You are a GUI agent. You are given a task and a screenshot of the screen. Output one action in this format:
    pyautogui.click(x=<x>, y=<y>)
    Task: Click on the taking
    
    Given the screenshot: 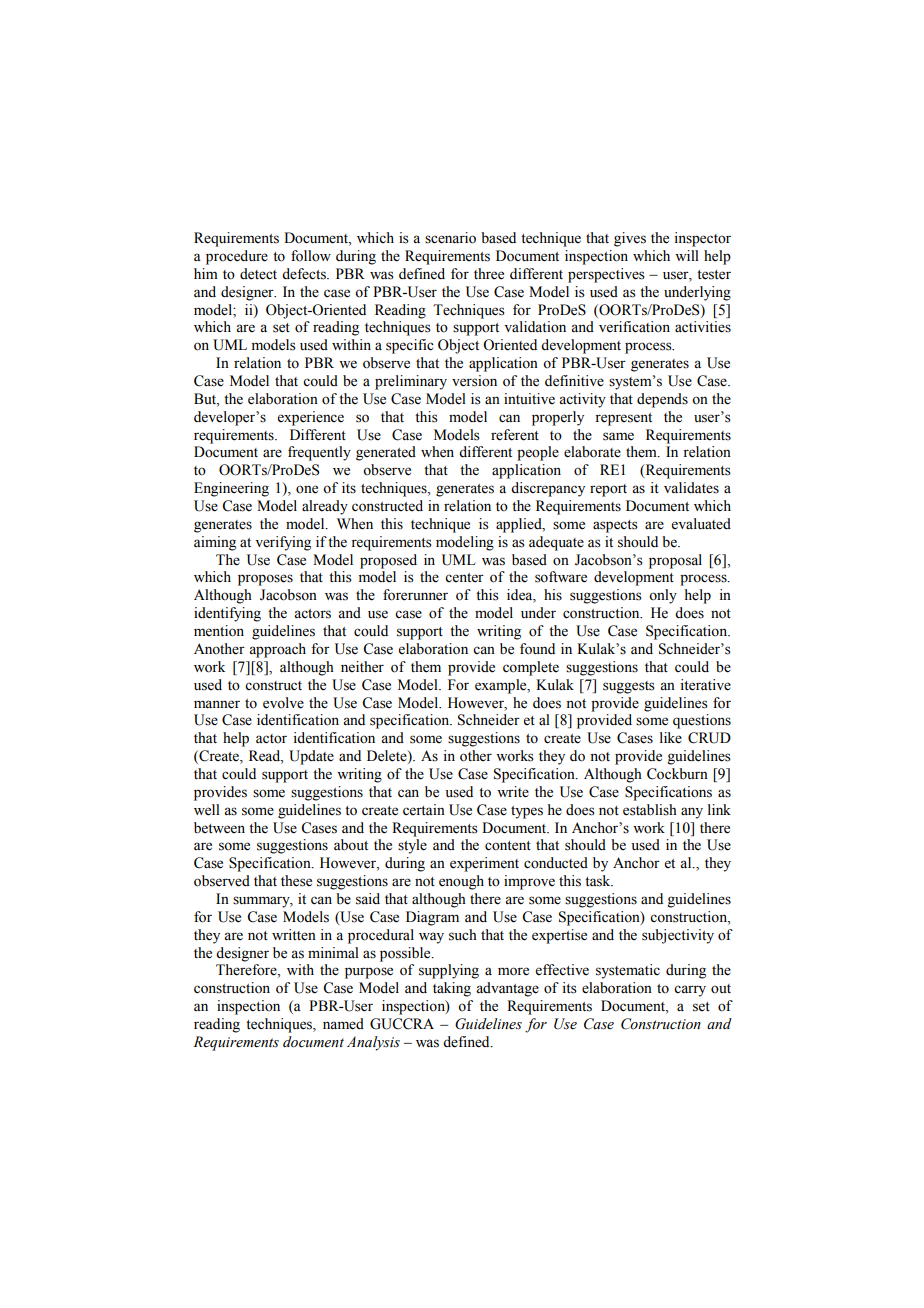 What is the action you would take?
    pyautogui.click(x=452, y=989)
